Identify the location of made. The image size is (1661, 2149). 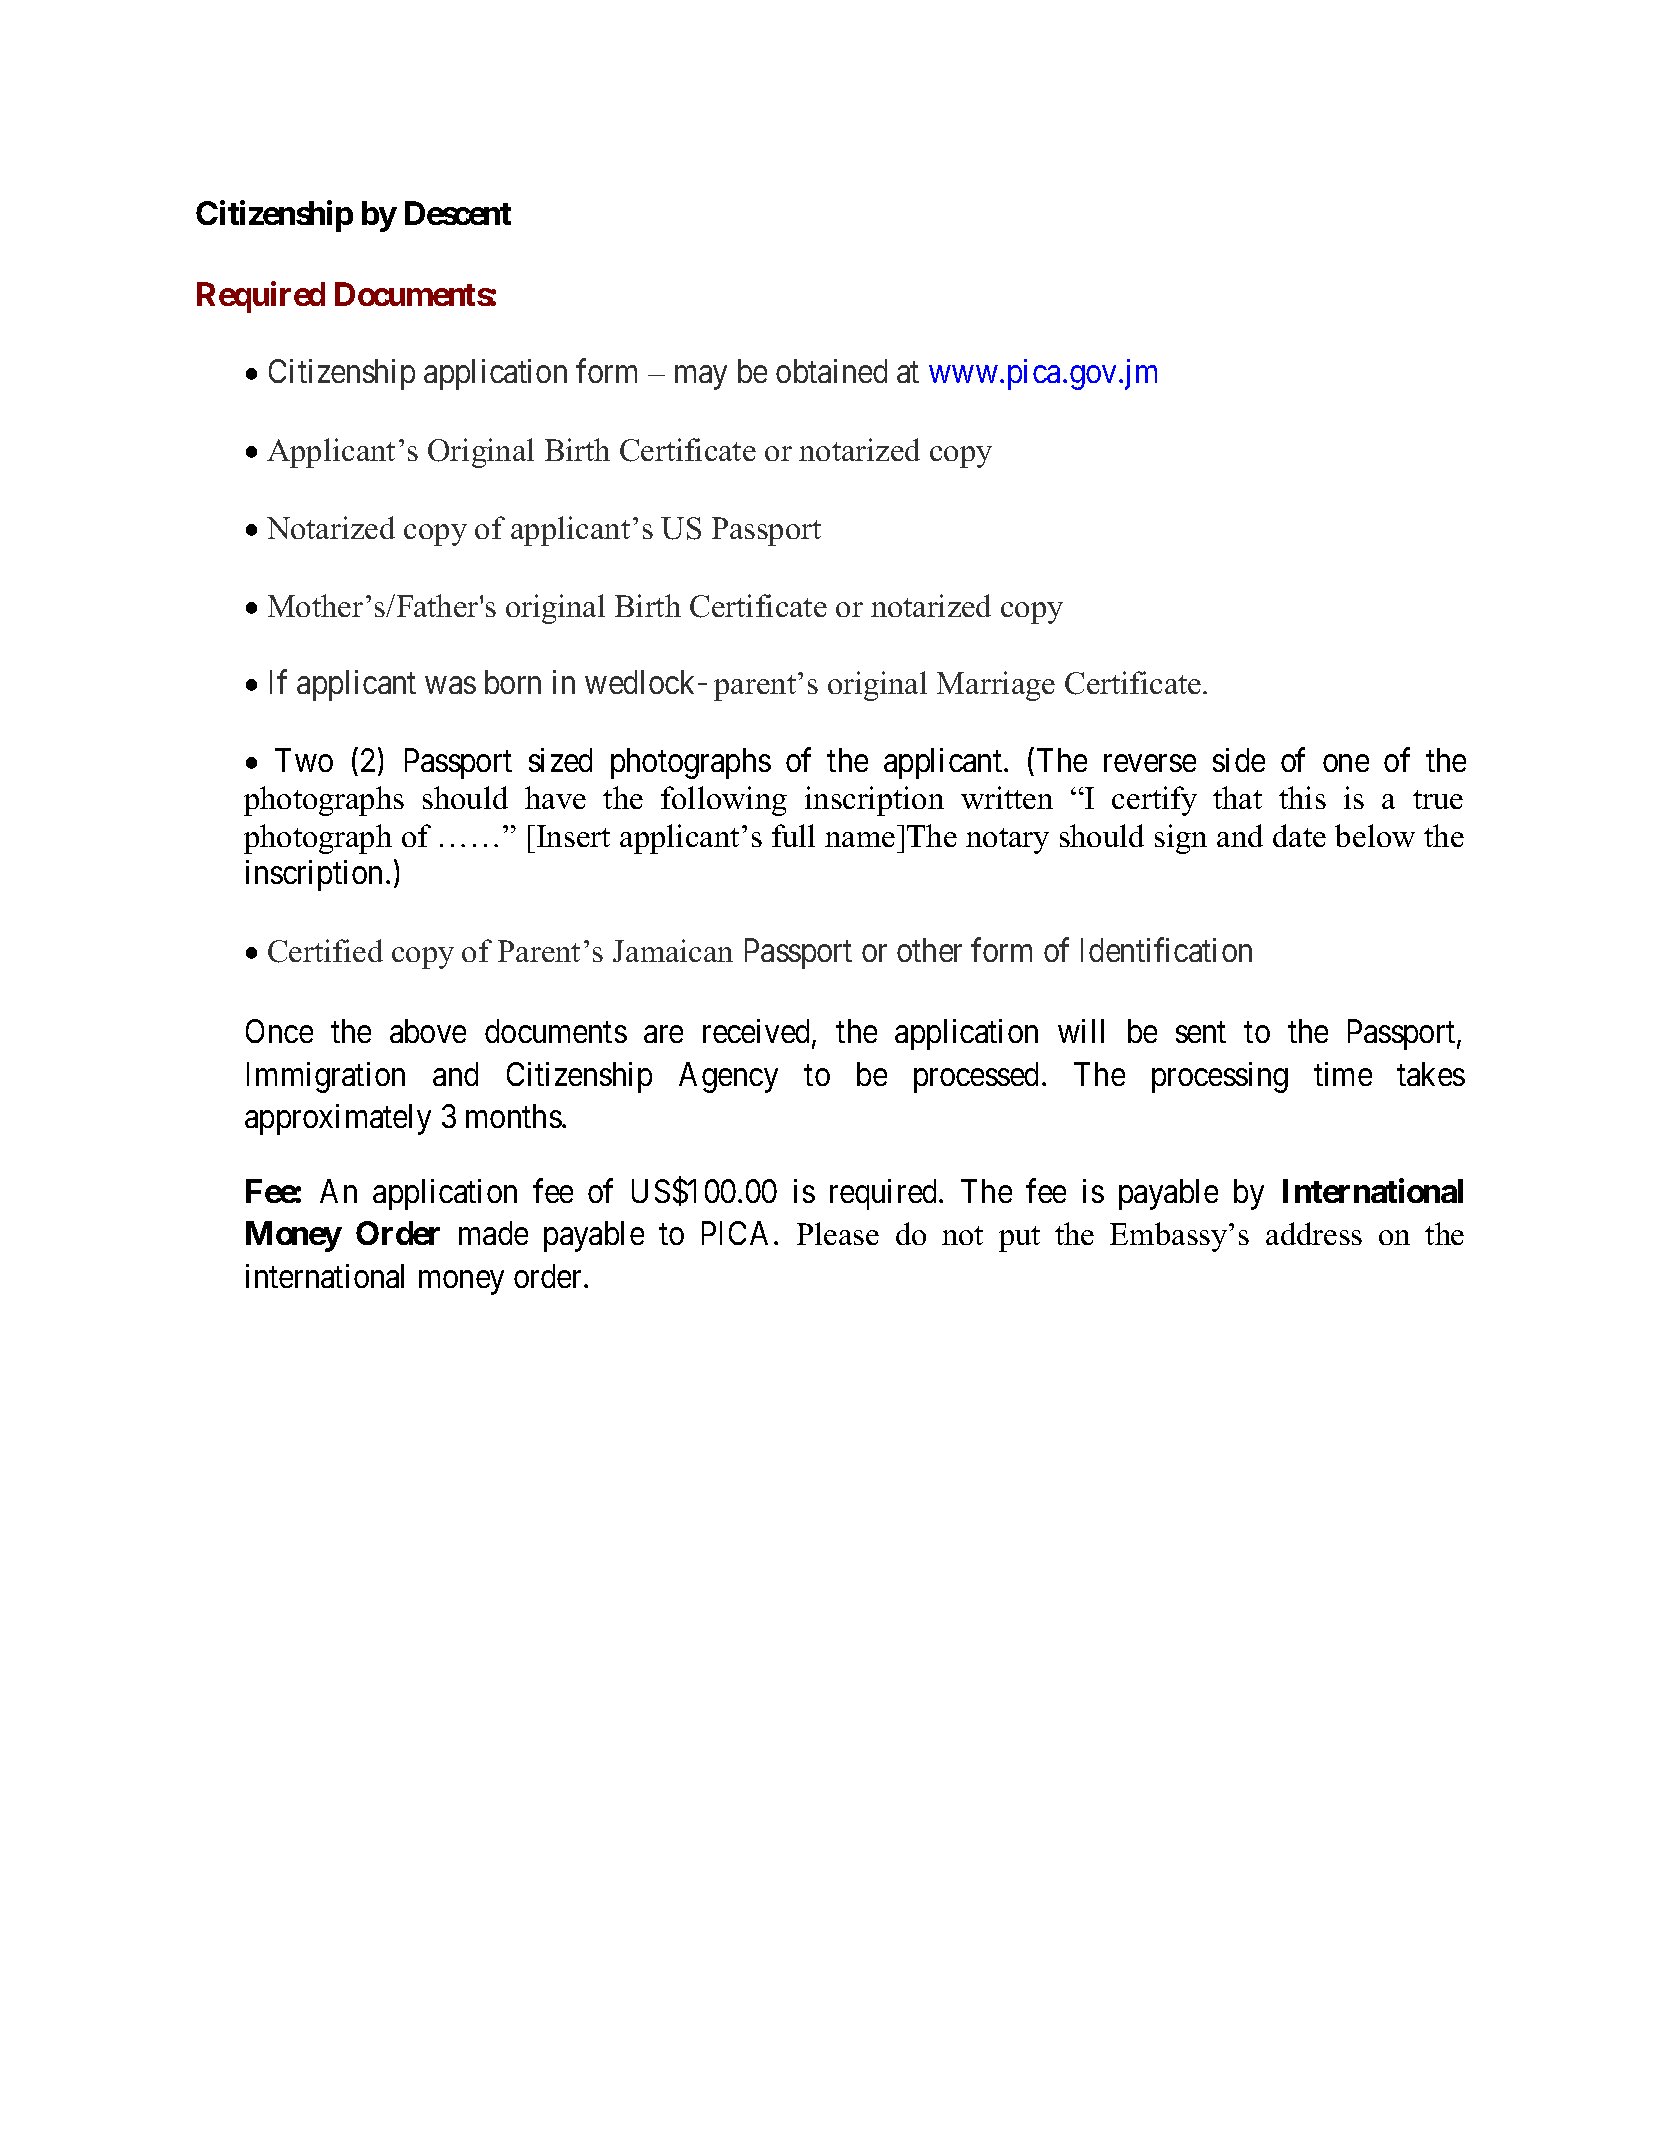
(493, 1233).
